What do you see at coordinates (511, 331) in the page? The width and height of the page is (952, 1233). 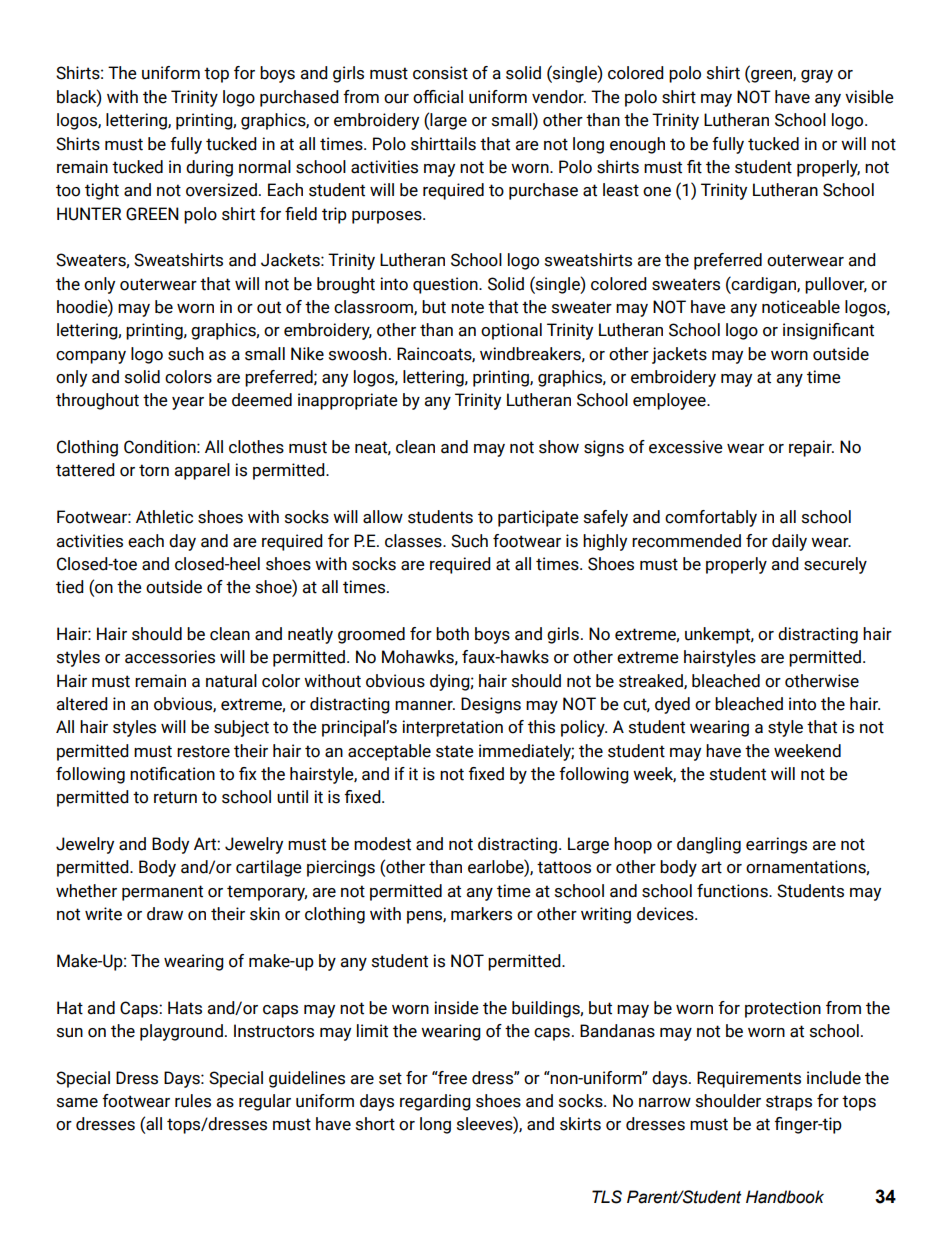 I see `optional` at bounding box center [511, 331].
